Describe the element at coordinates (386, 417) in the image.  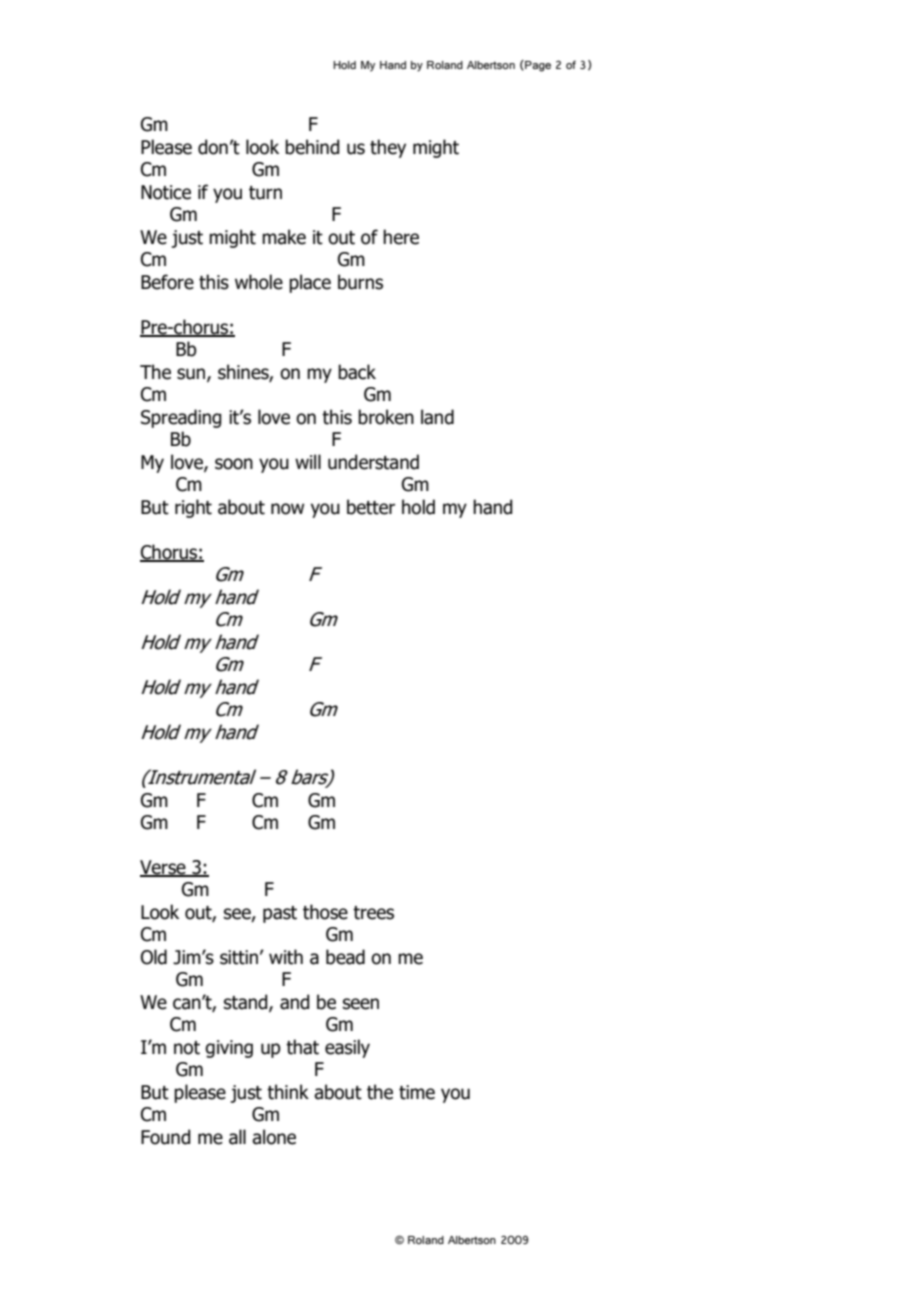
I see `broken` at that location.
